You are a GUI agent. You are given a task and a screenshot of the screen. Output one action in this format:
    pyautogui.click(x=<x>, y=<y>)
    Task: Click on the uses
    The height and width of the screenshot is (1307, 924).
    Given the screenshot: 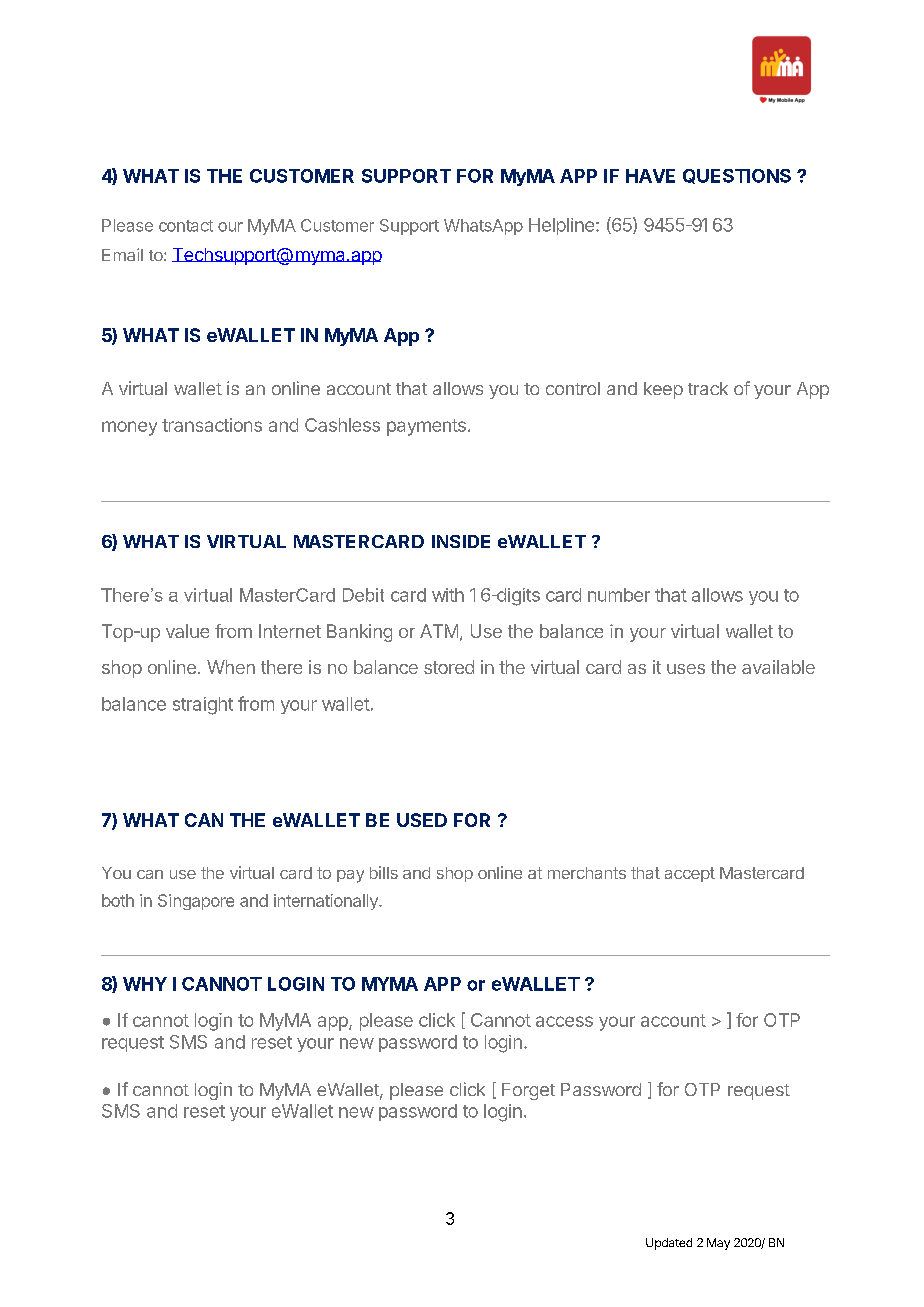 What is the action you would take?
    pyautogui.click(x=686, y=669)
